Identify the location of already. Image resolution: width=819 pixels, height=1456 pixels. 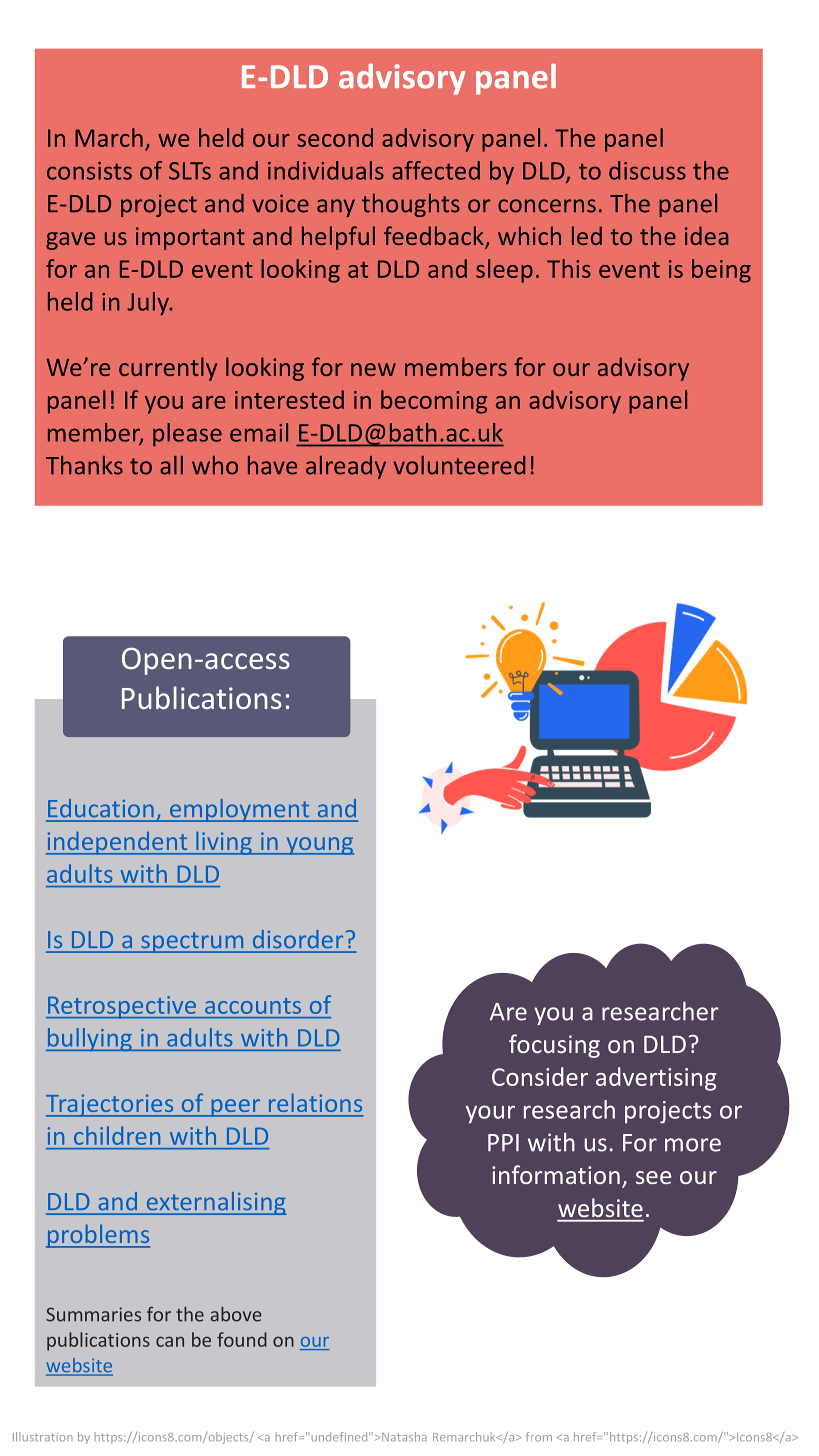
(346, 467).
